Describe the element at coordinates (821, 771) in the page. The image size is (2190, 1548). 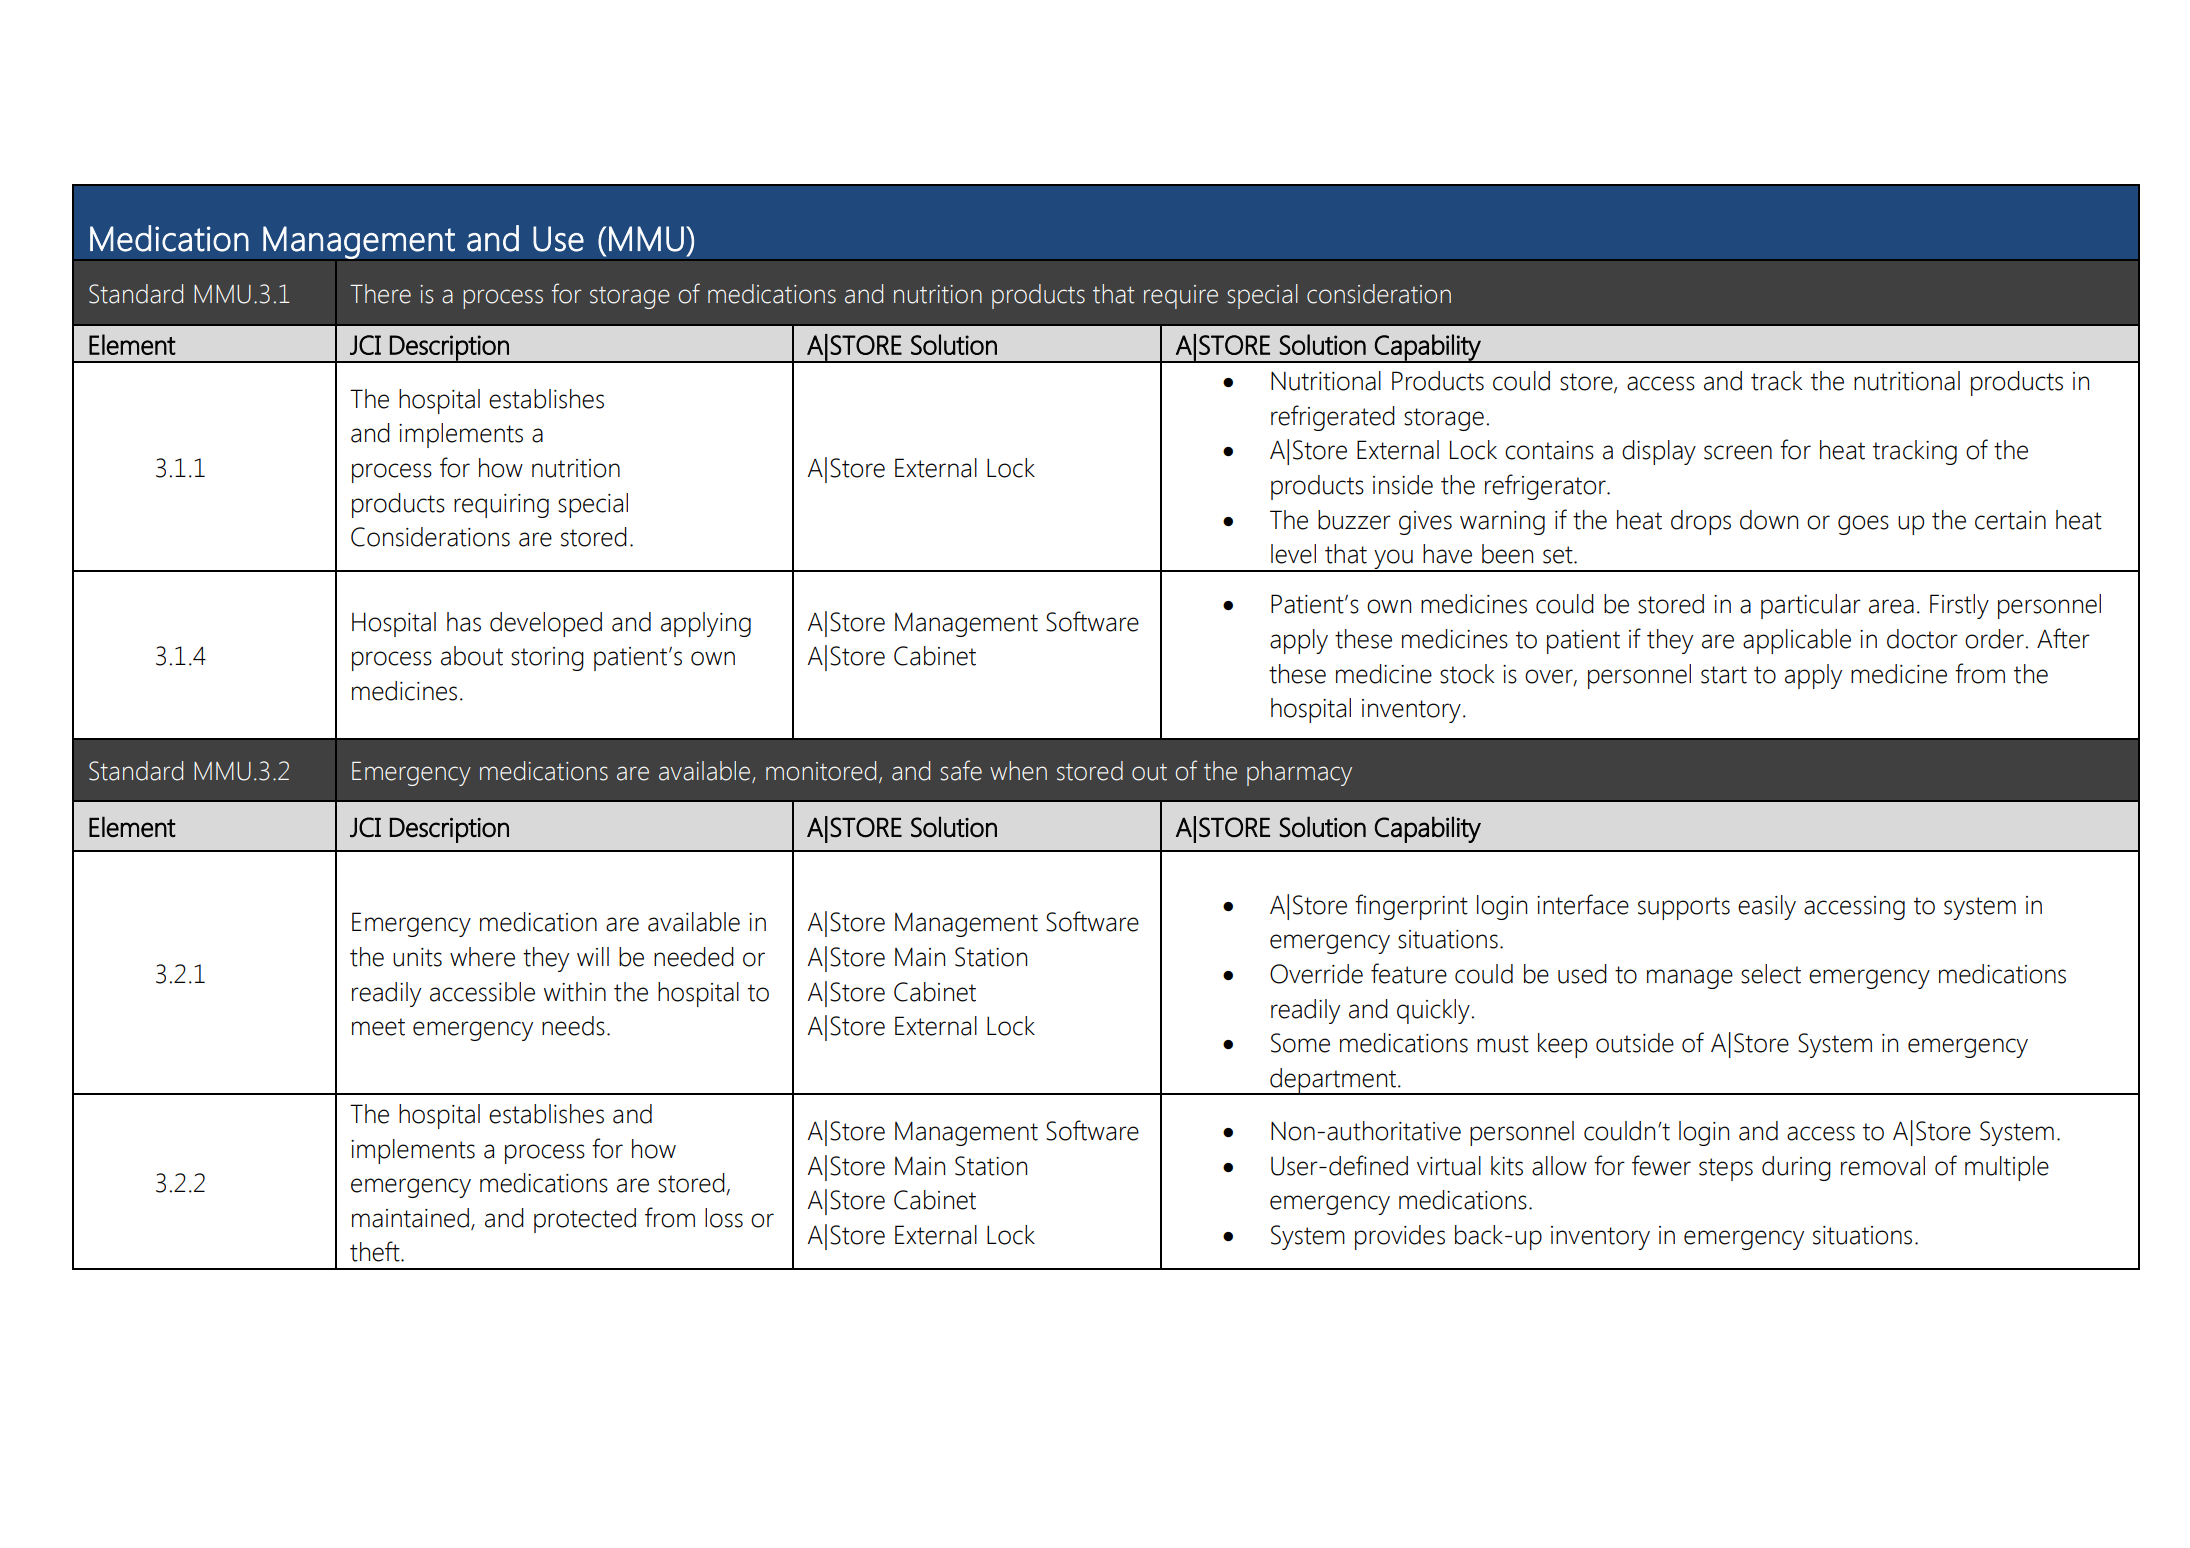
I see `monitored` at that location.
